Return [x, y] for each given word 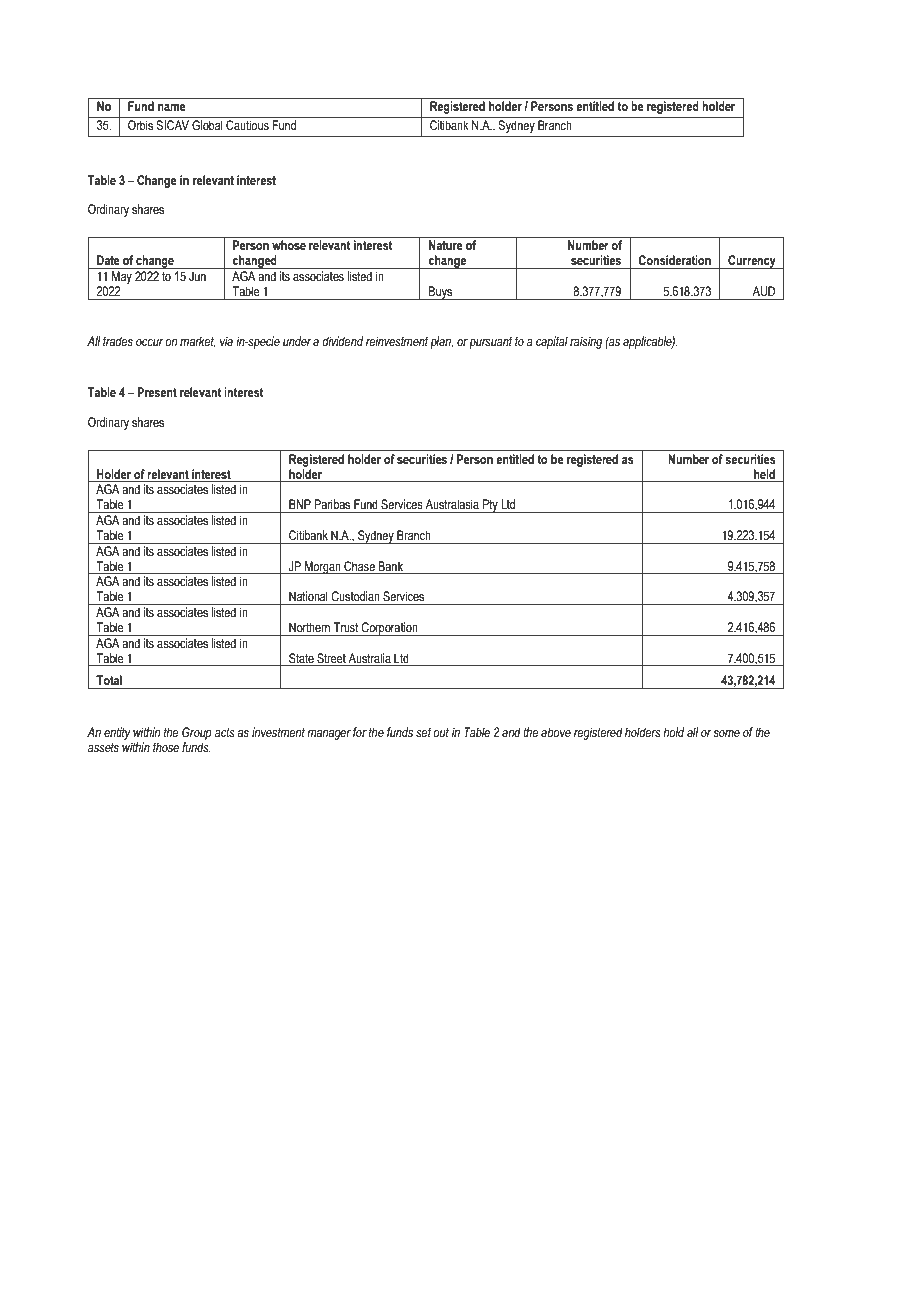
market [198, 342]
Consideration [674, 260]
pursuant [490, 343]
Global [207, 125]
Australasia [452, 504]
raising [586, 342]
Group [197, 733]
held [764, 474]
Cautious [247, 125]
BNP [300, 504]
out [441, 732]
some [726, 733]
